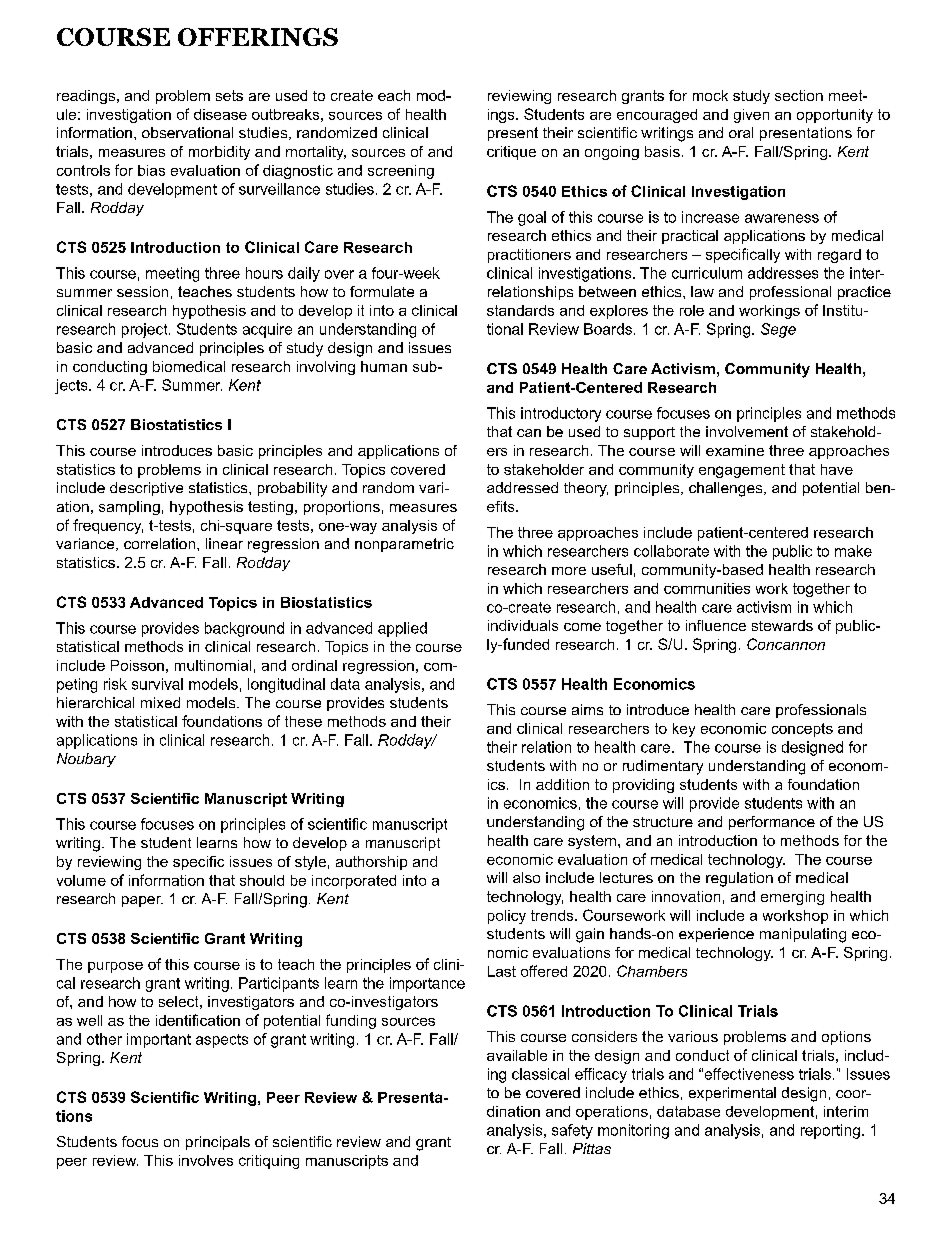 Image resolution: width=952 pixels, height=1233 pixels. I want to click on paper, so click(142, 901).
